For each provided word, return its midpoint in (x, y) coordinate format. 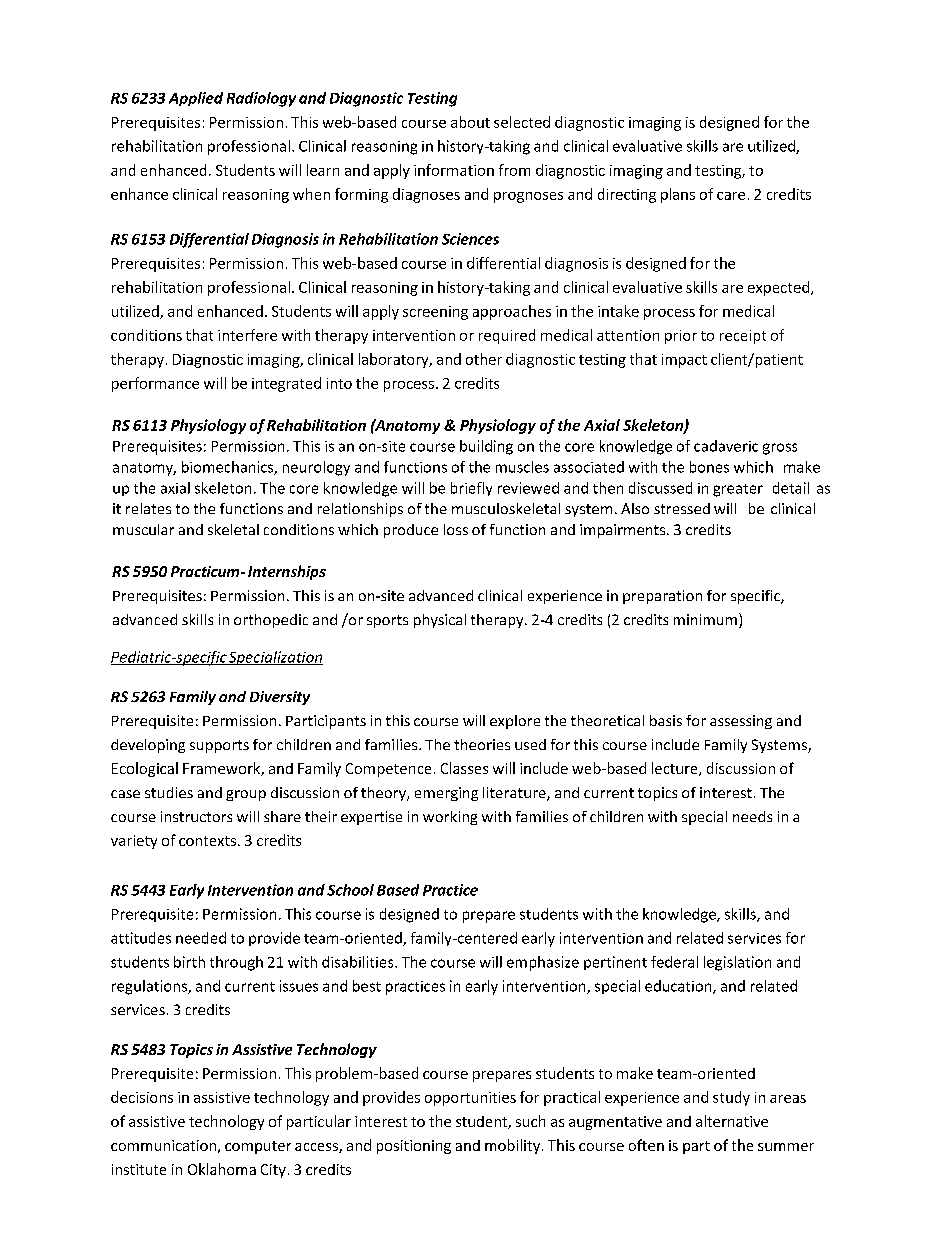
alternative (732, 1121)
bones (709, 467)
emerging (446, 794)
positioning (414, 1147)
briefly (471, 489)
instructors (196, 816)
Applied (196, 99)
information (454, 170)
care (731, 196)
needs (752, 816)
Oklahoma (222, 1169)
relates (148, 508)
